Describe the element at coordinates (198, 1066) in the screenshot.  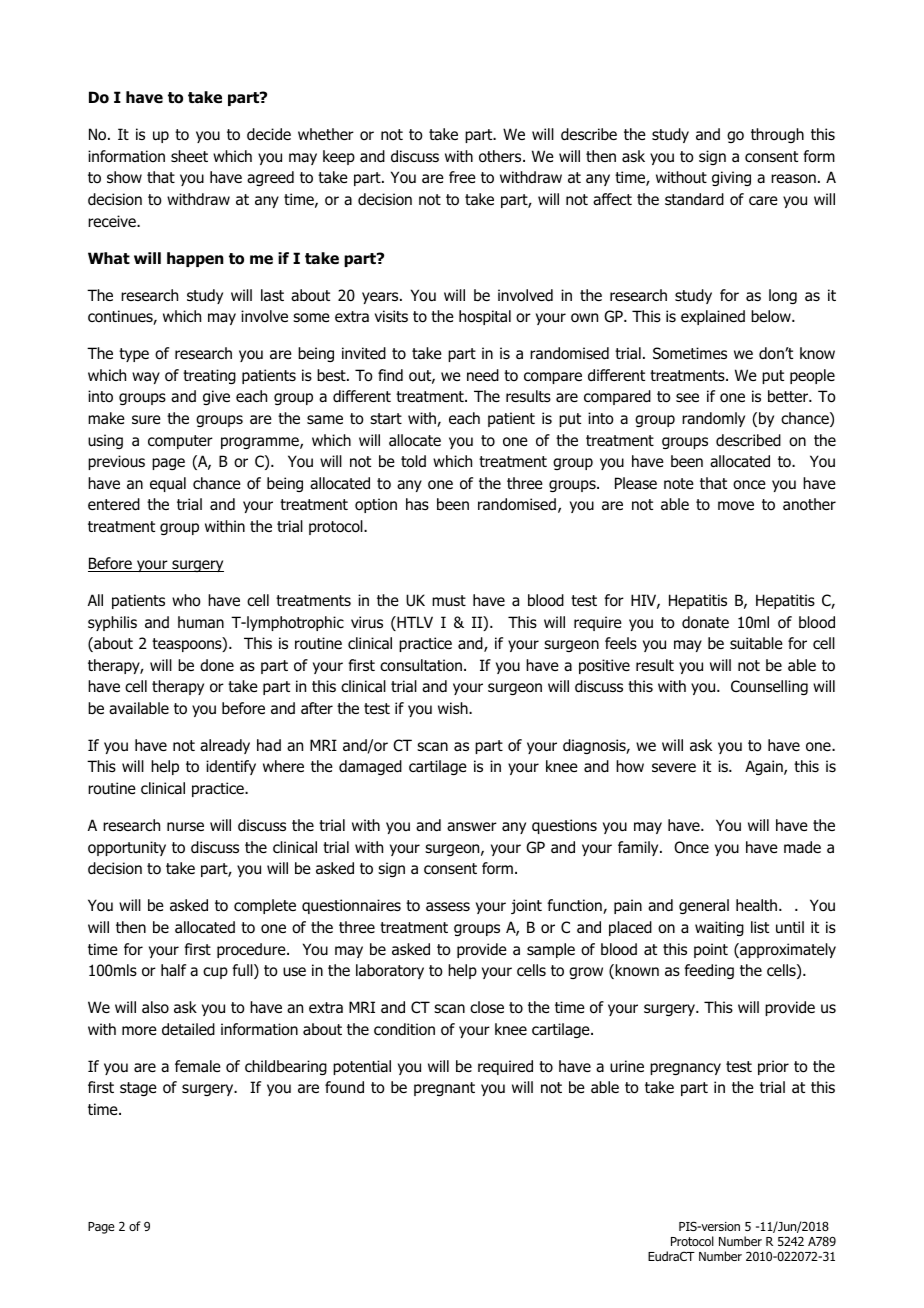
I see `female` at that location.
